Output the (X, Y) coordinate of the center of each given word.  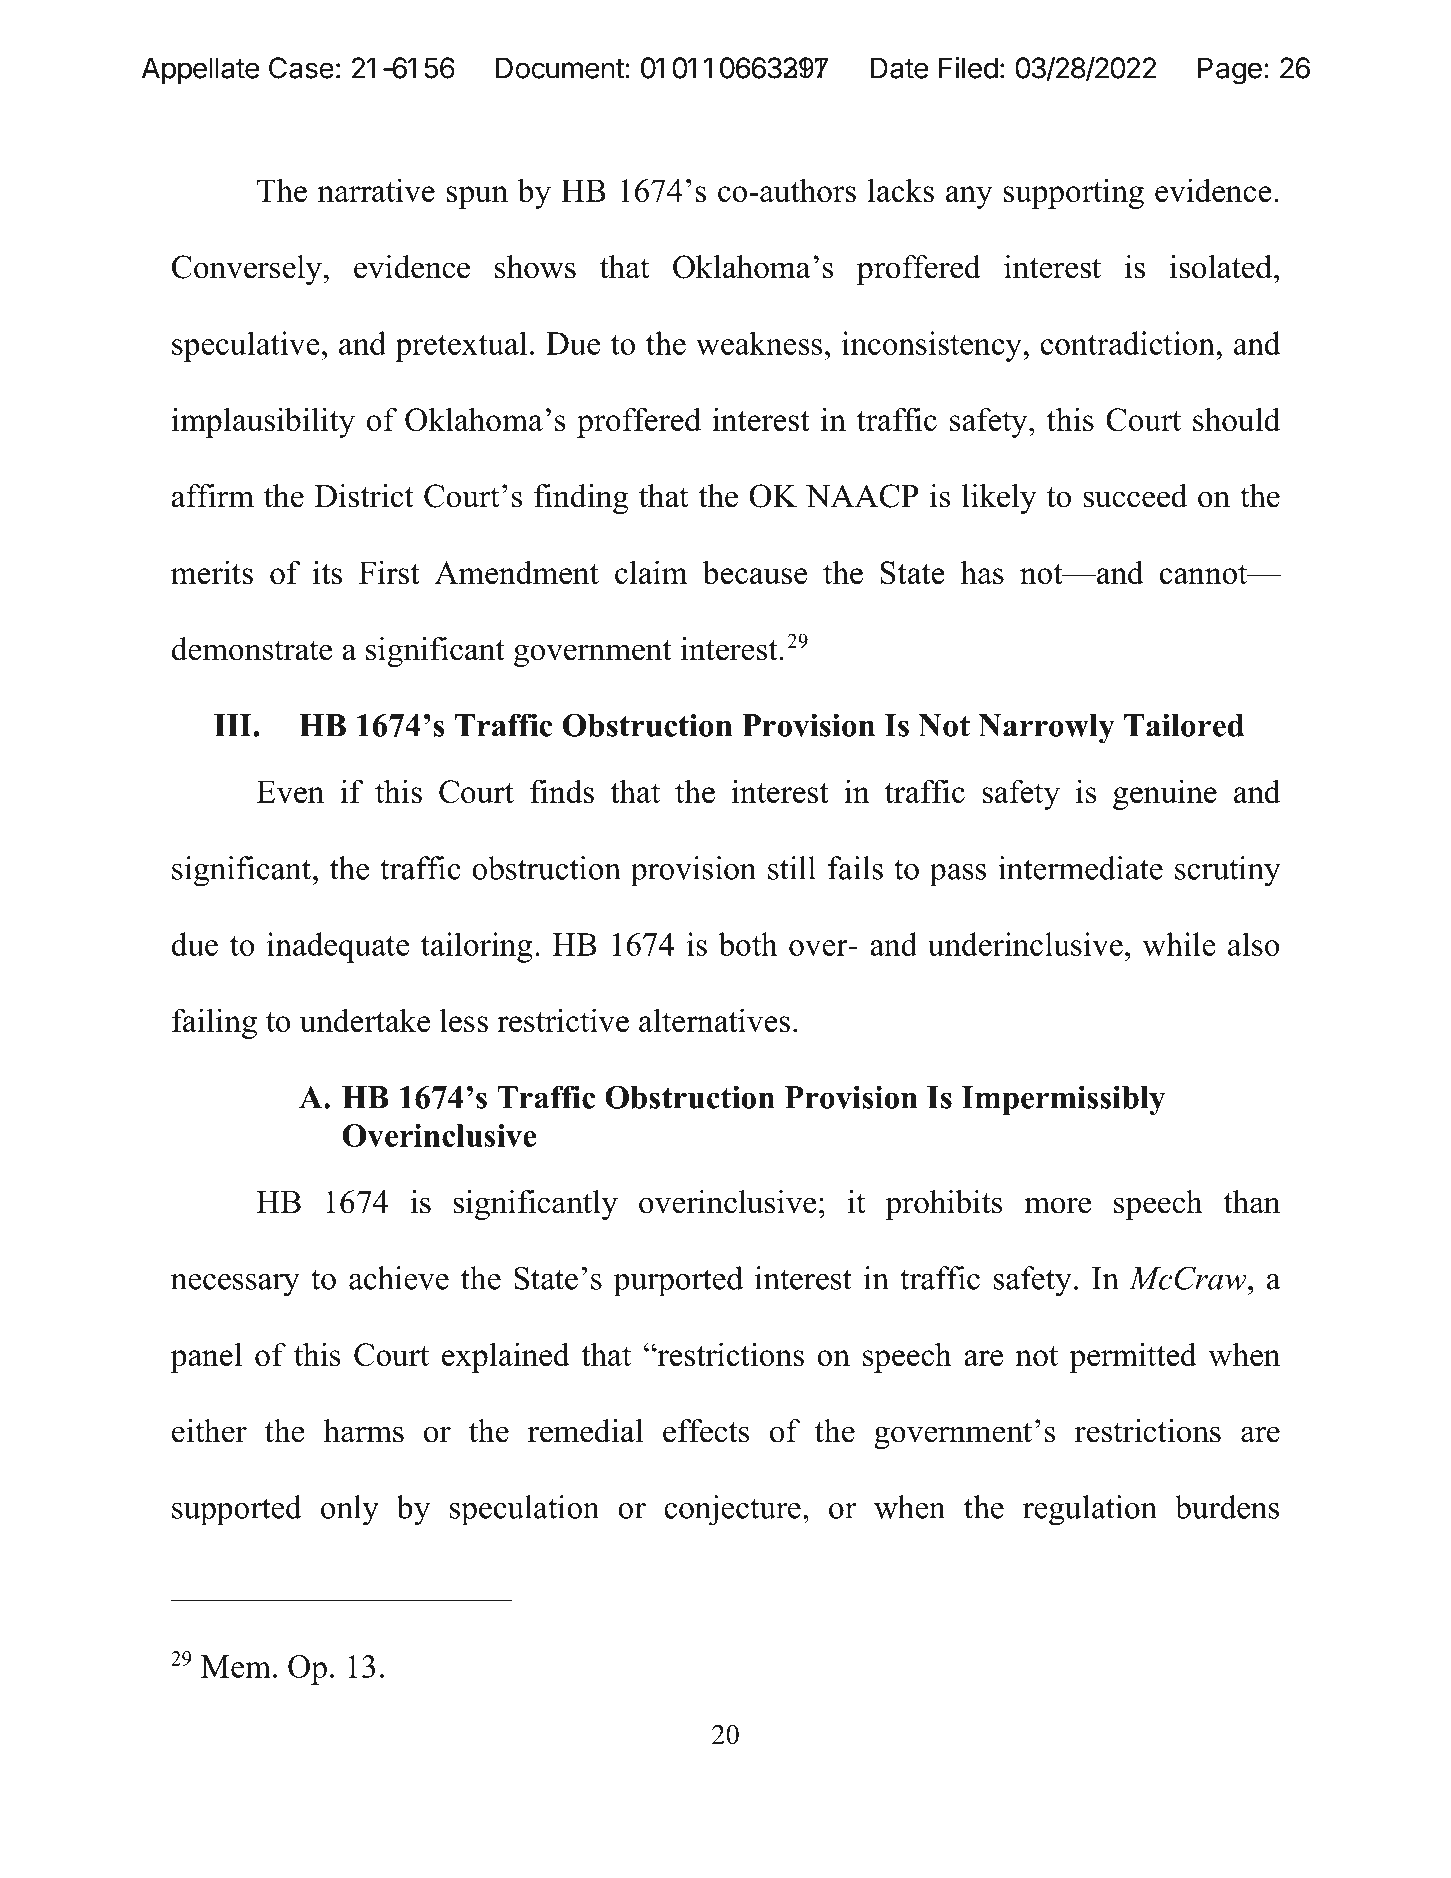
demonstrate (252, 649)
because (755, 572)
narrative (376, 190)
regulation (1090, 1510)
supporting (1074, 193)
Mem (236, 1666)
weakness (759, 343)
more (1057, 1205)
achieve (399, 1278)
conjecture (732, 1510)
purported (678, 1281)
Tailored (1184, 725)
